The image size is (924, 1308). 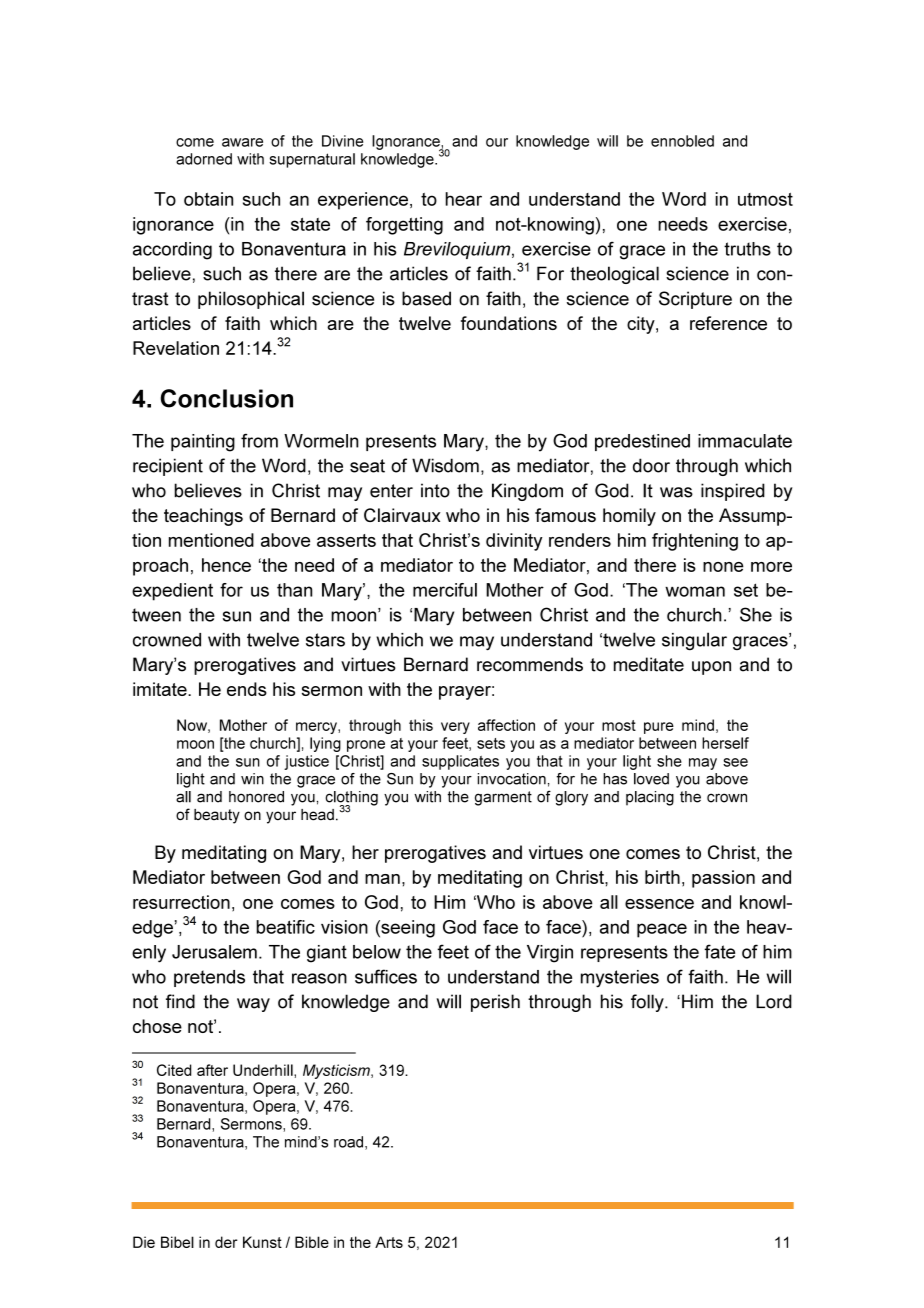 I want to click on upon, so click(x=711, y=668).
